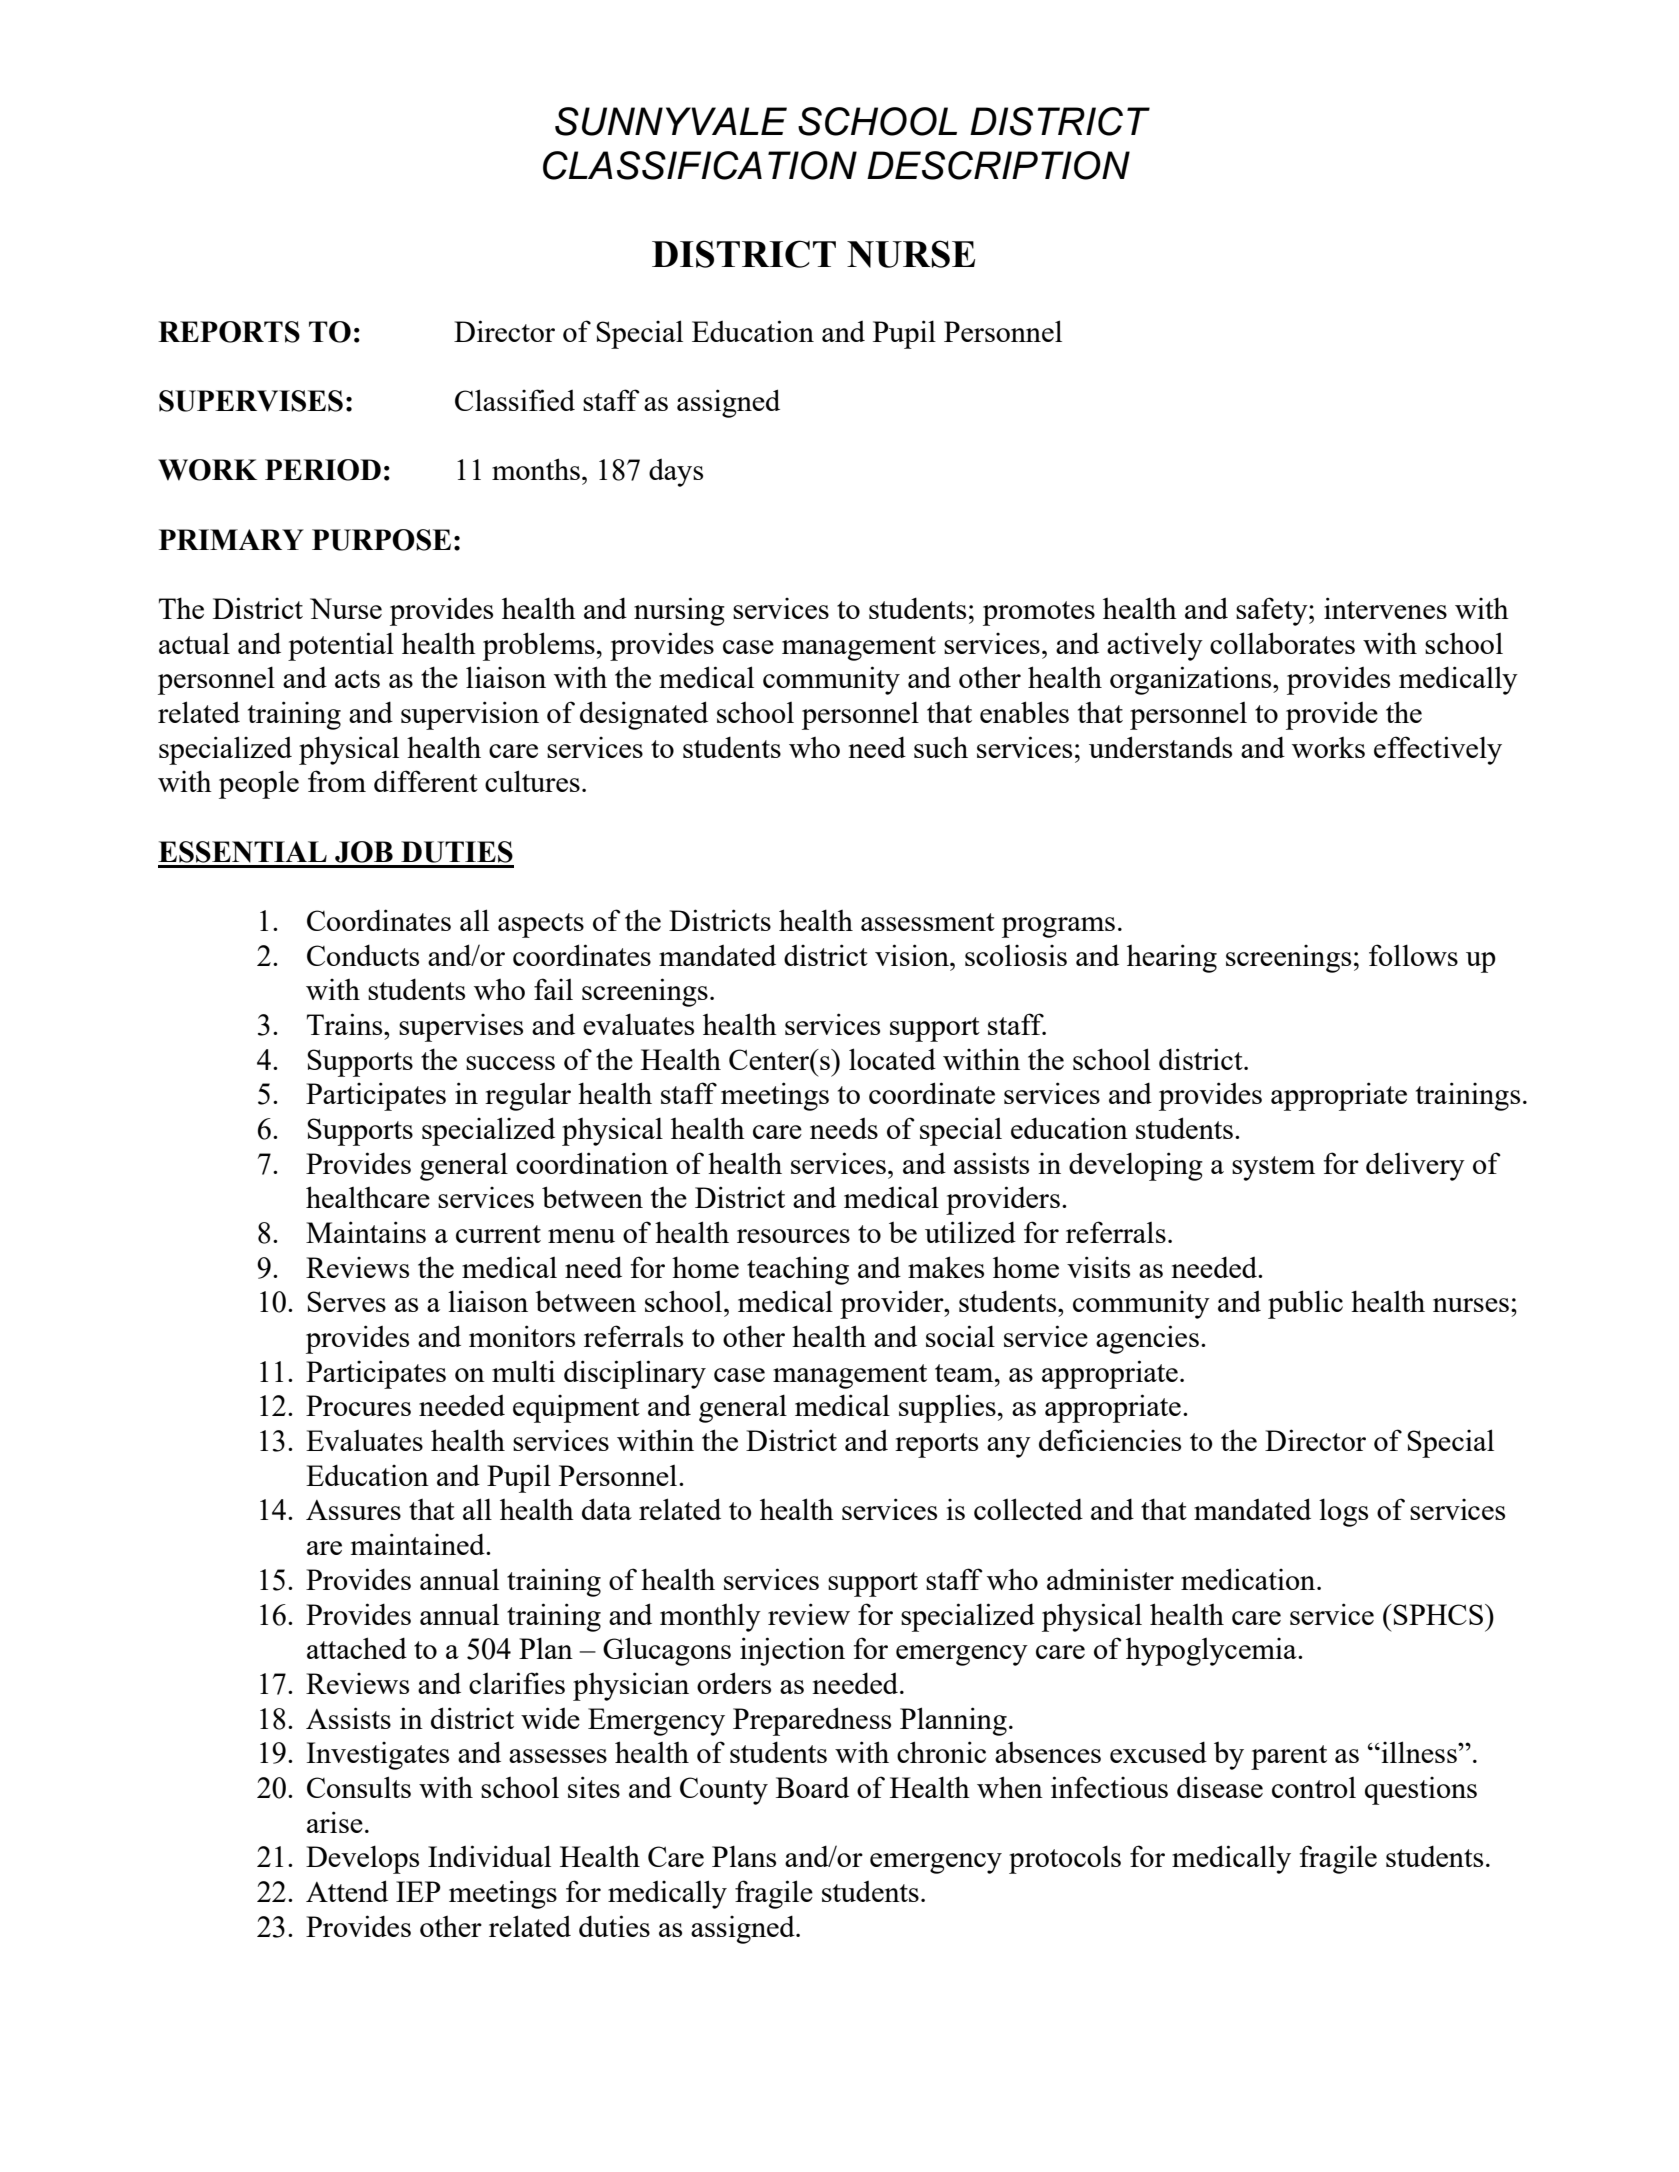 This screenshot has width=1679, height=2172. What do you see at coordinates (700, 165) in the screenshot?
I see `CLASSIFICATION` at bounding box center [700, 165].
